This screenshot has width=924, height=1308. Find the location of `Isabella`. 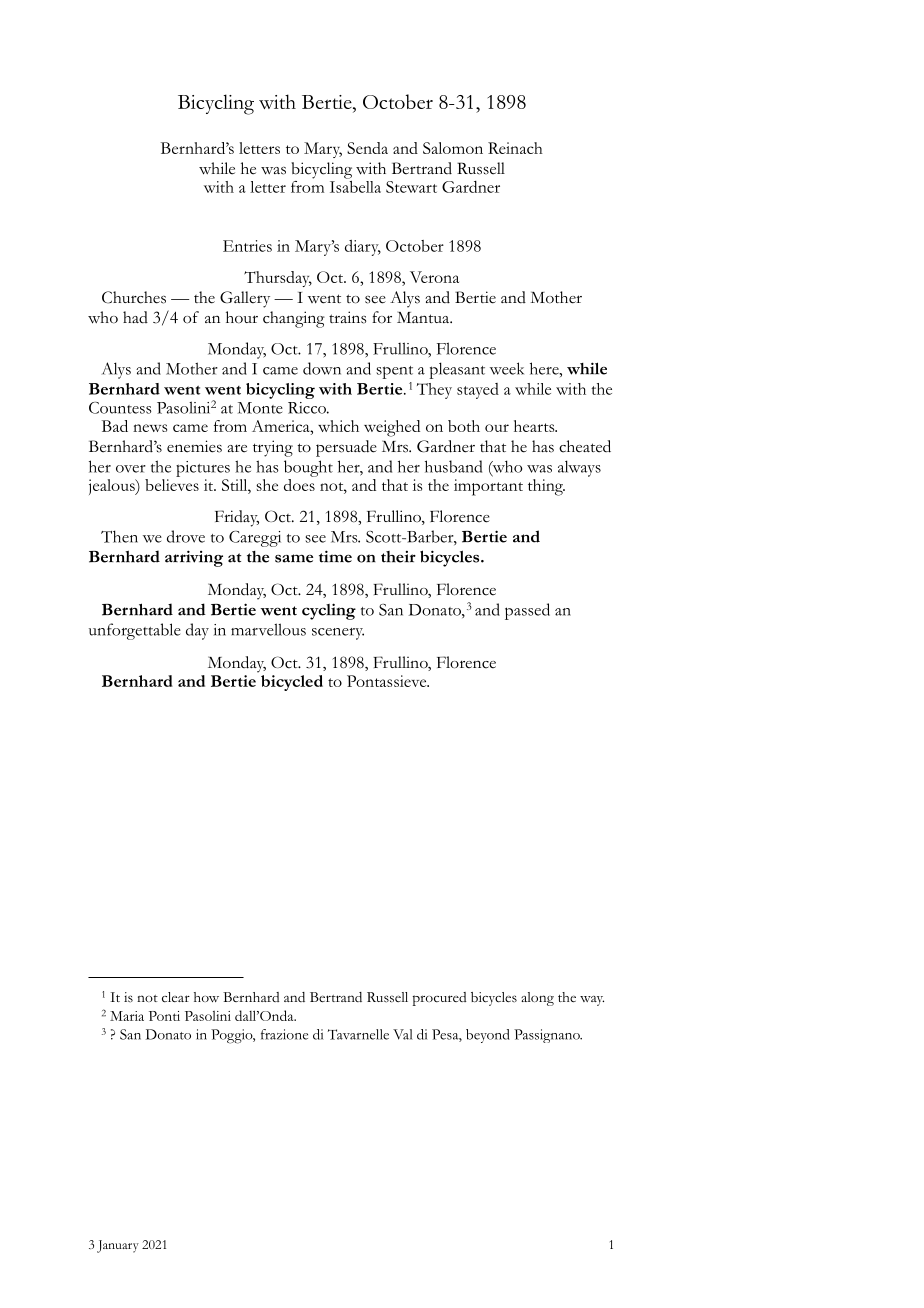

Isabella is located at coordinates (355, 185).
